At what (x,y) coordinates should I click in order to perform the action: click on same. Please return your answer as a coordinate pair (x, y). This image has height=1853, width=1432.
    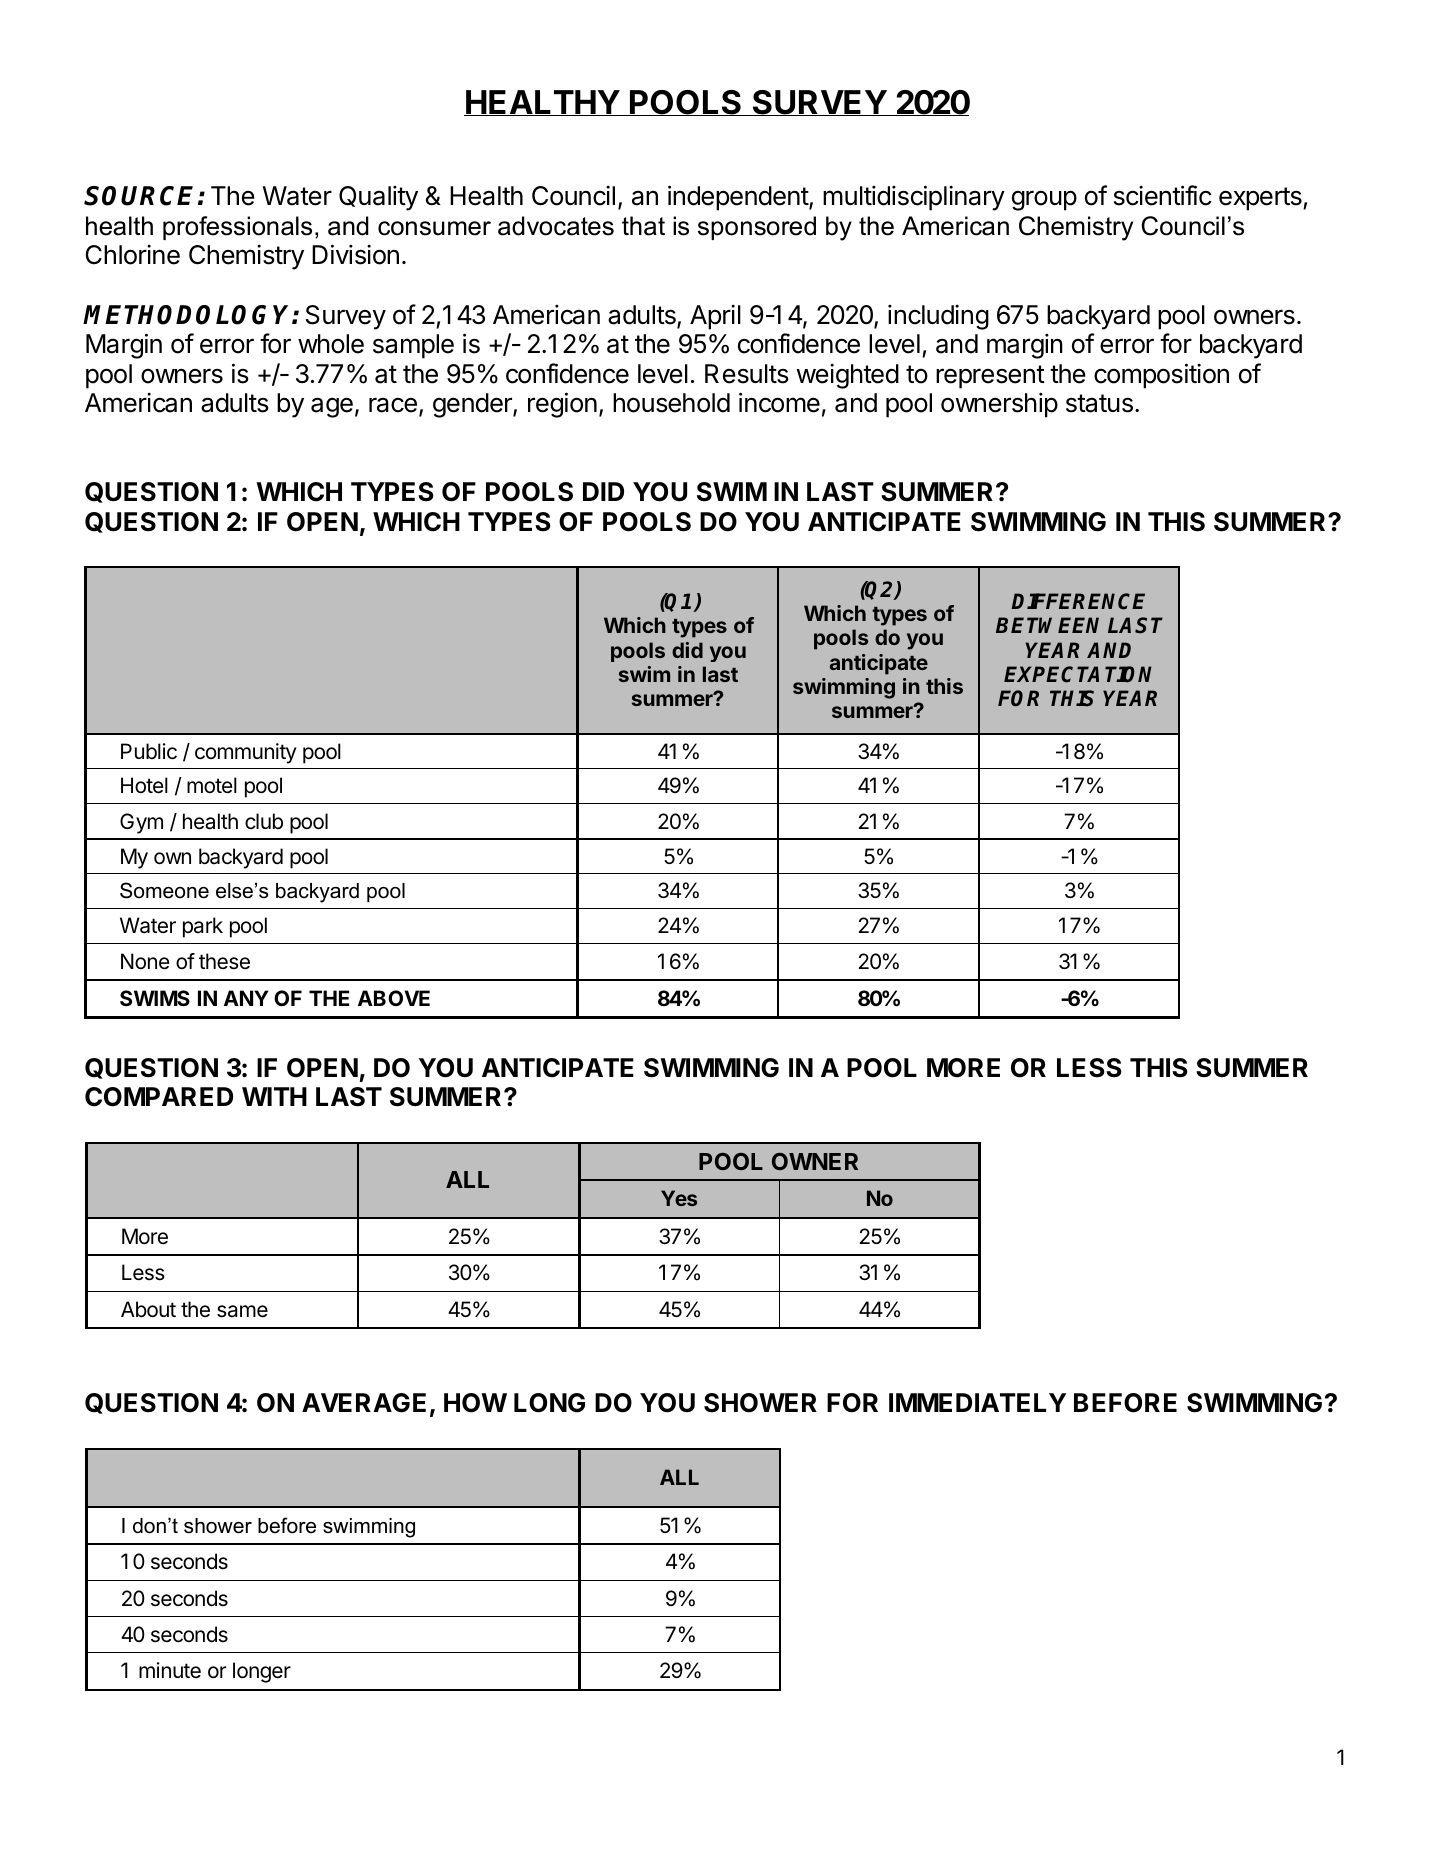
    Looking at the image, I should click on (242, 1311).
